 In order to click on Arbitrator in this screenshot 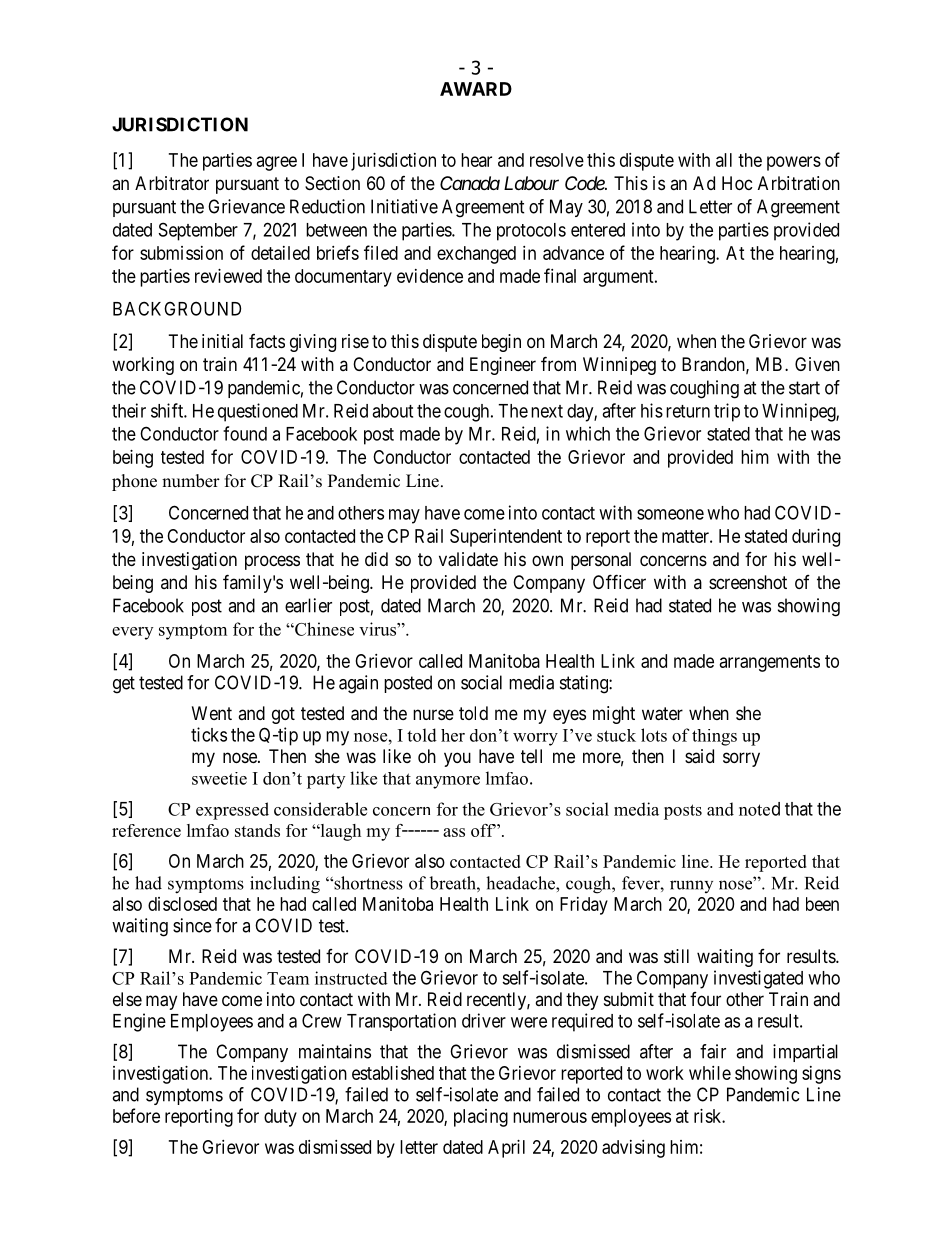, I will do `click(172, 183)`.
